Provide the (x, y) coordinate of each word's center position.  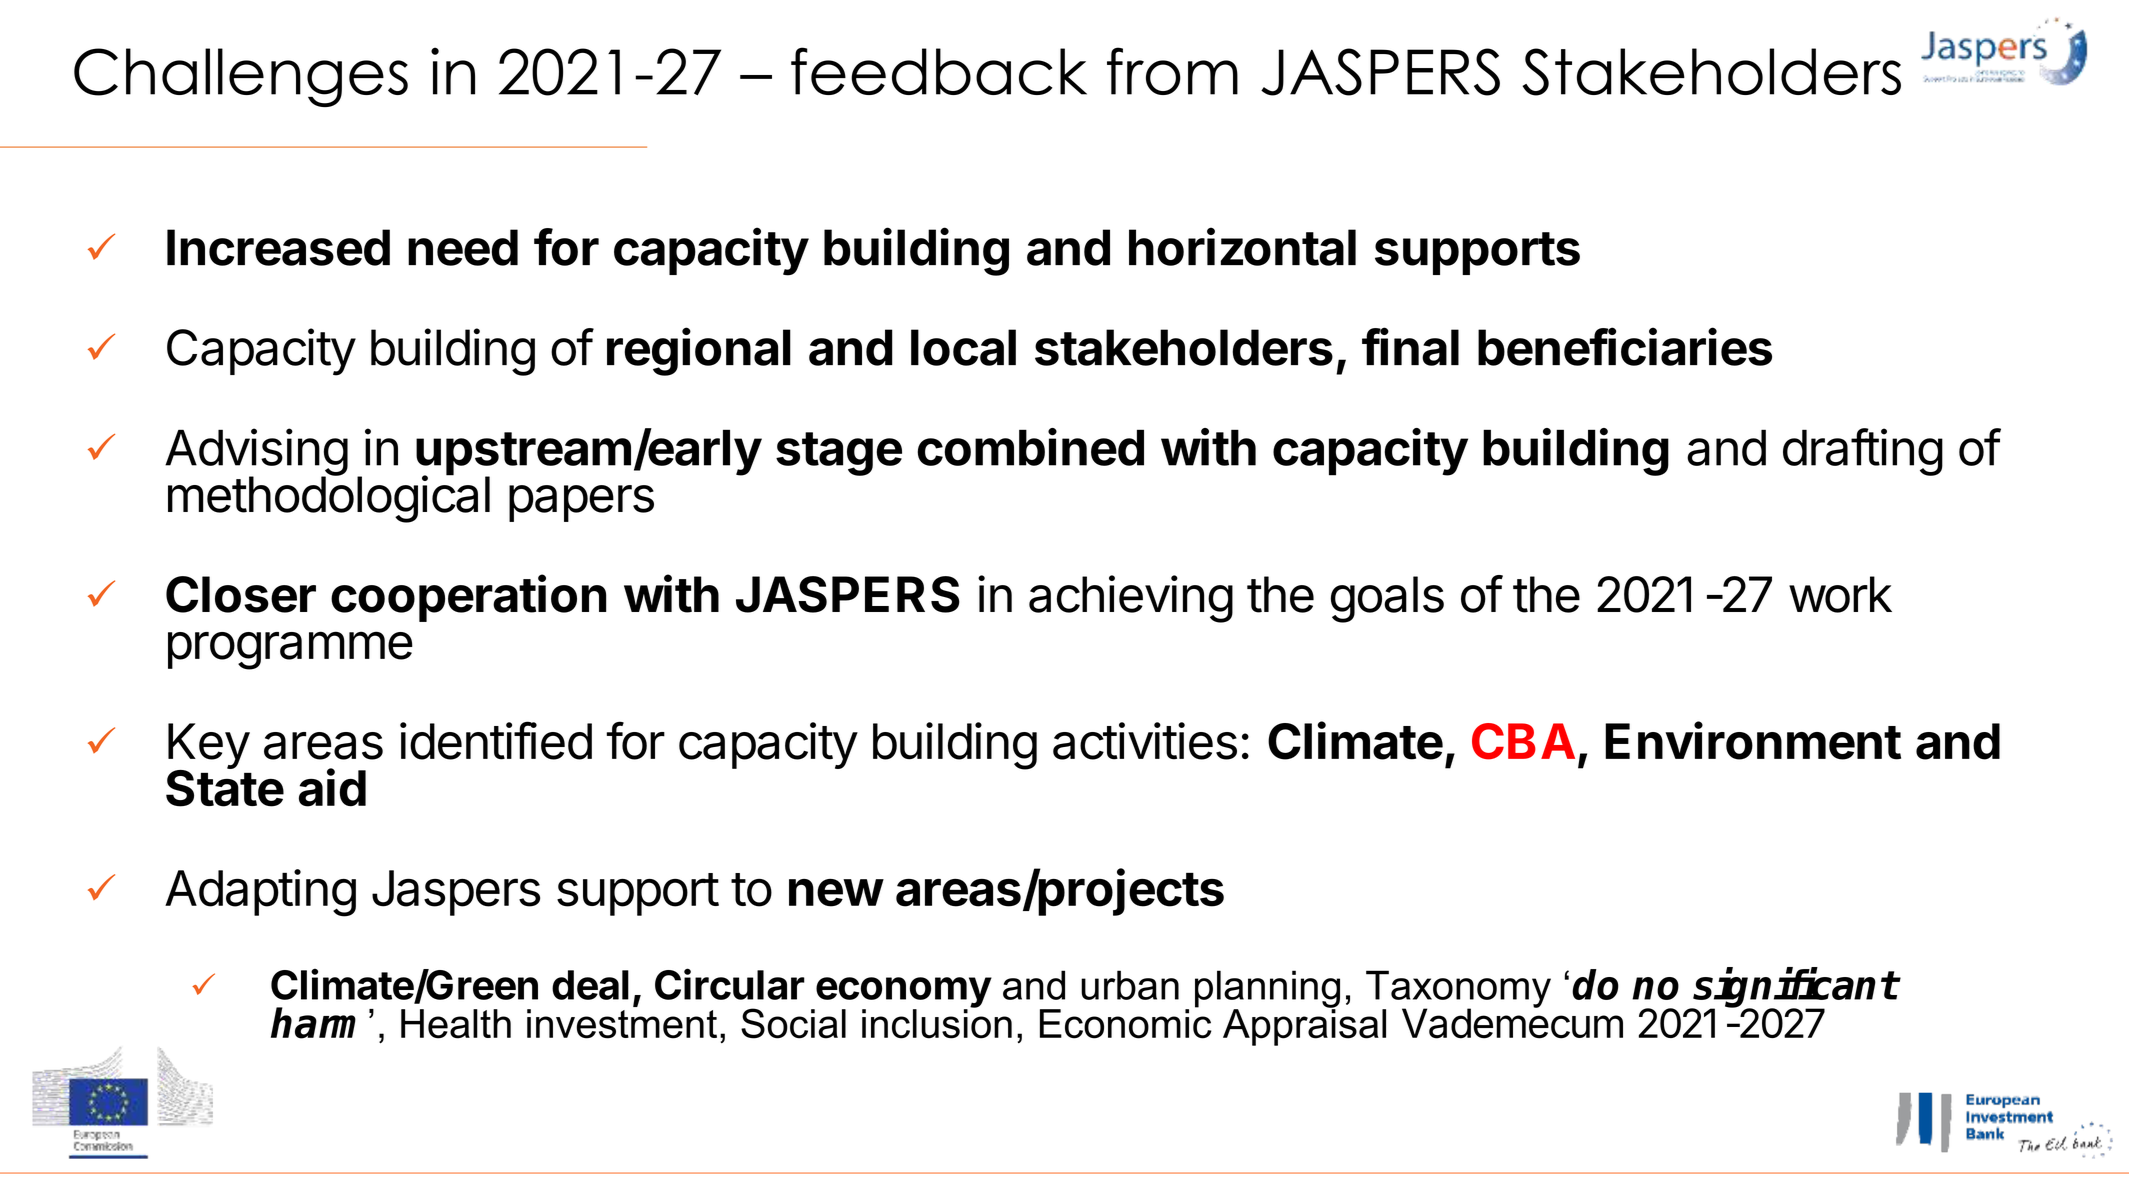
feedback (939, 71)
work (1840, 594)
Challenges (241, 77)
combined (1030, 447)
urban (1130, 985)
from (1172, 71)
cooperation (468, 598)
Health (456, 1024)
